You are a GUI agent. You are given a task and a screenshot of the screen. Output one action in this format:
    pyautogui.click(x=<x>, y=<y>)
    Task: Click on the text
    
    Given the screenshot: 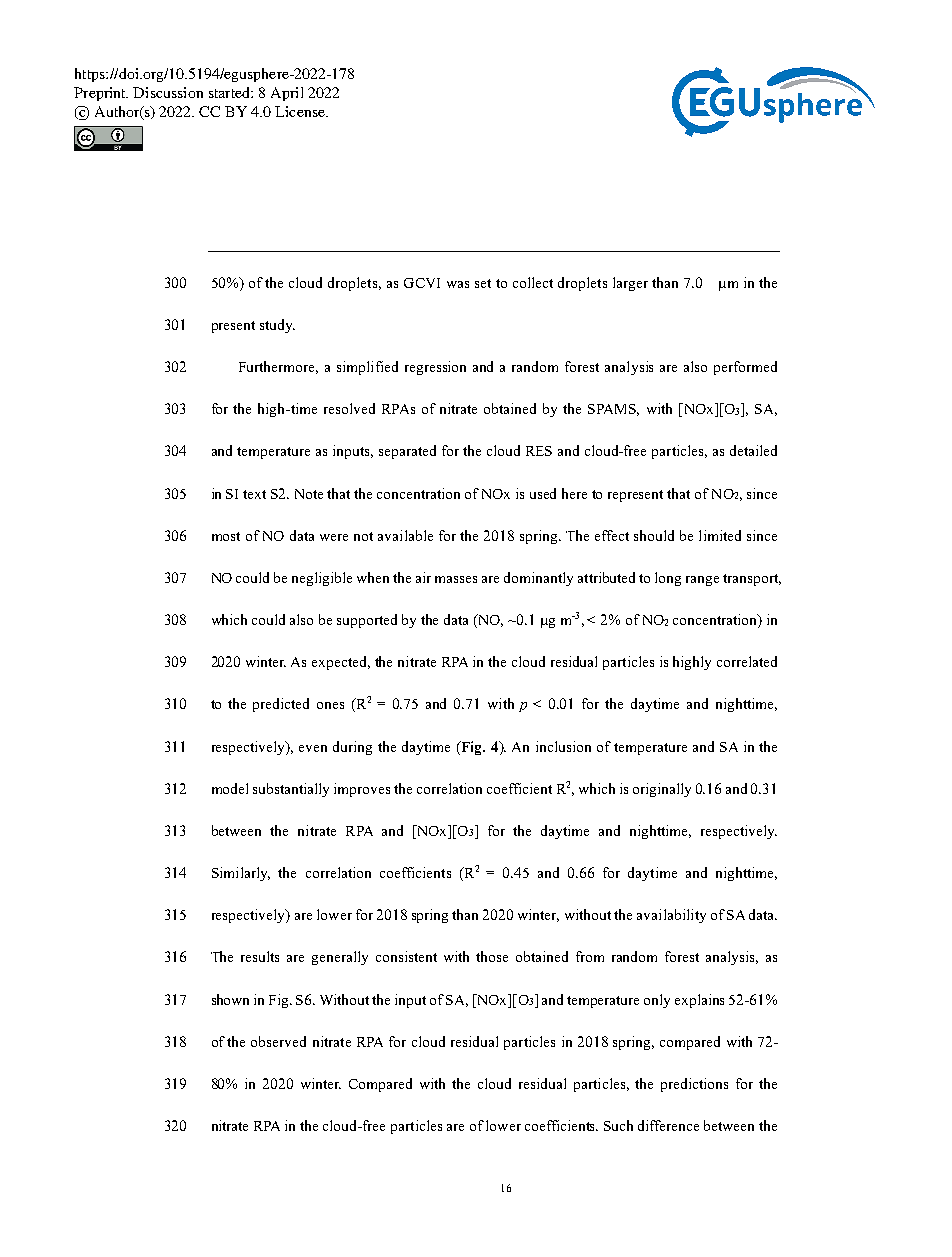 What is the action you would take?
    pyautogui.click(x=254, y=494)
